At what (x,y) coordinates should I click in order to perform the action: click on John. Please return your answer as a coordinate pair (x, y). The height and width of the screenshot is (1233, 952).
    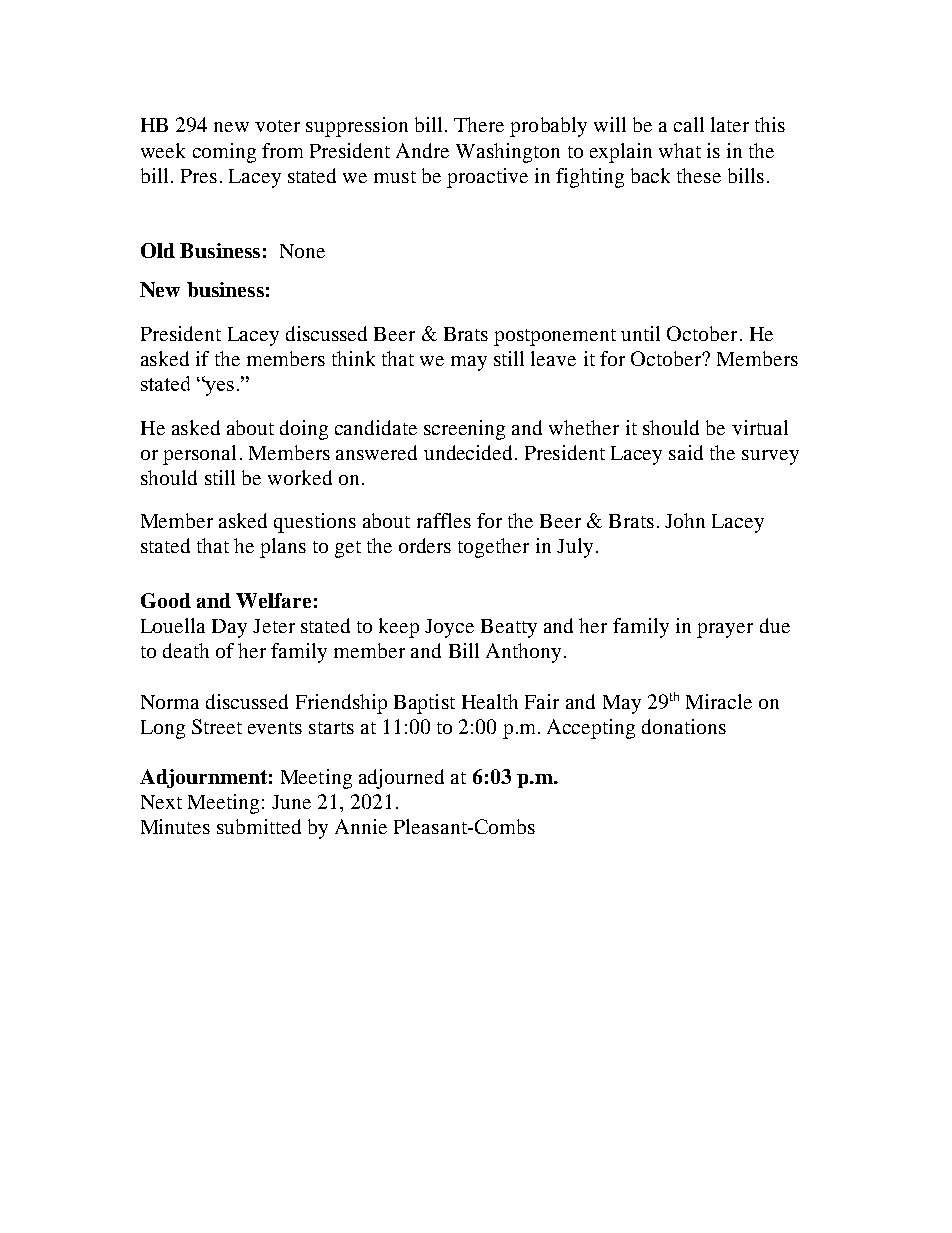
    Looking at the image, I should click on (685, 520).
